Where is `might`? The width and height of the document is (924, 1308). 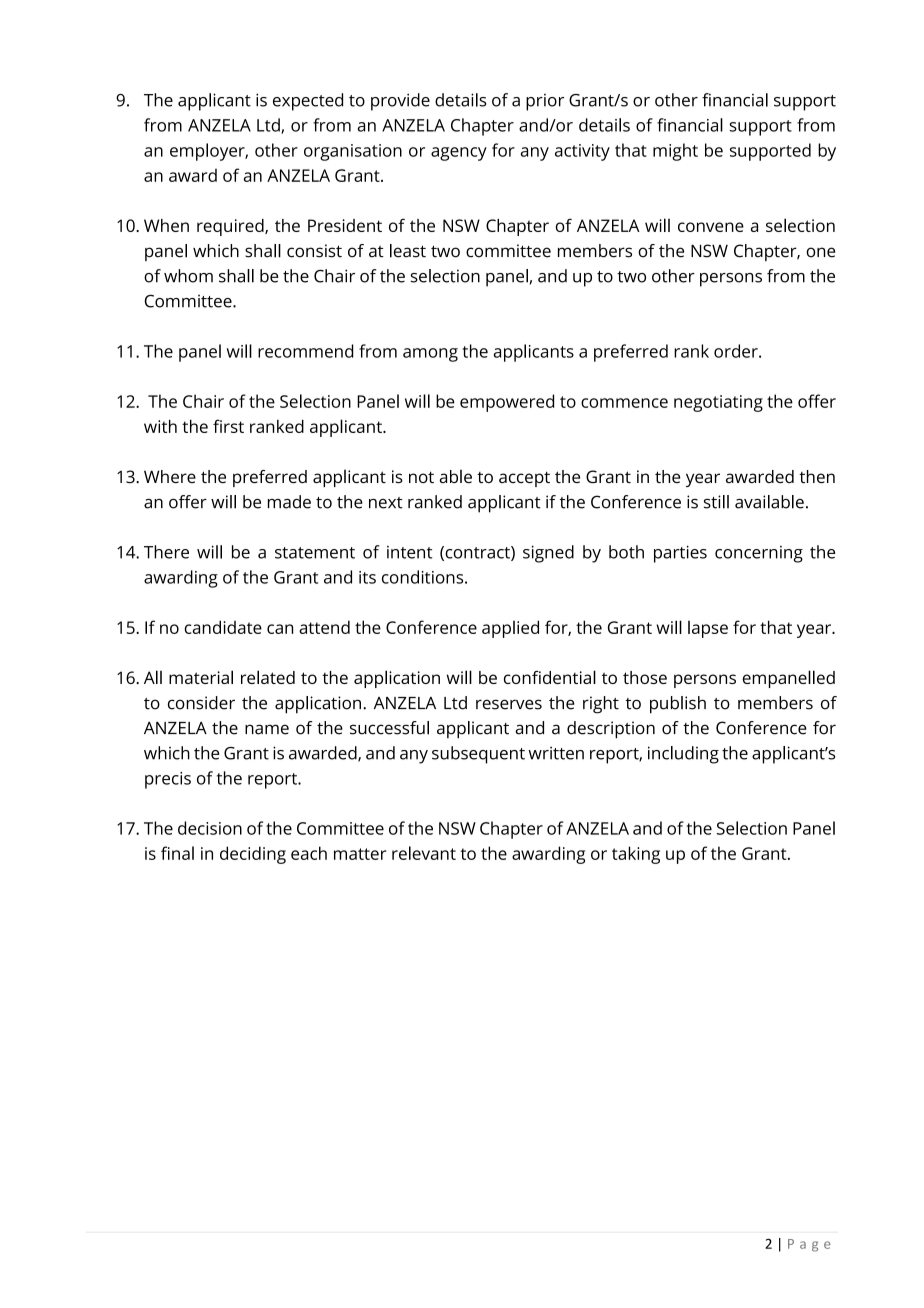 might is located at coordinates (675, 152).
